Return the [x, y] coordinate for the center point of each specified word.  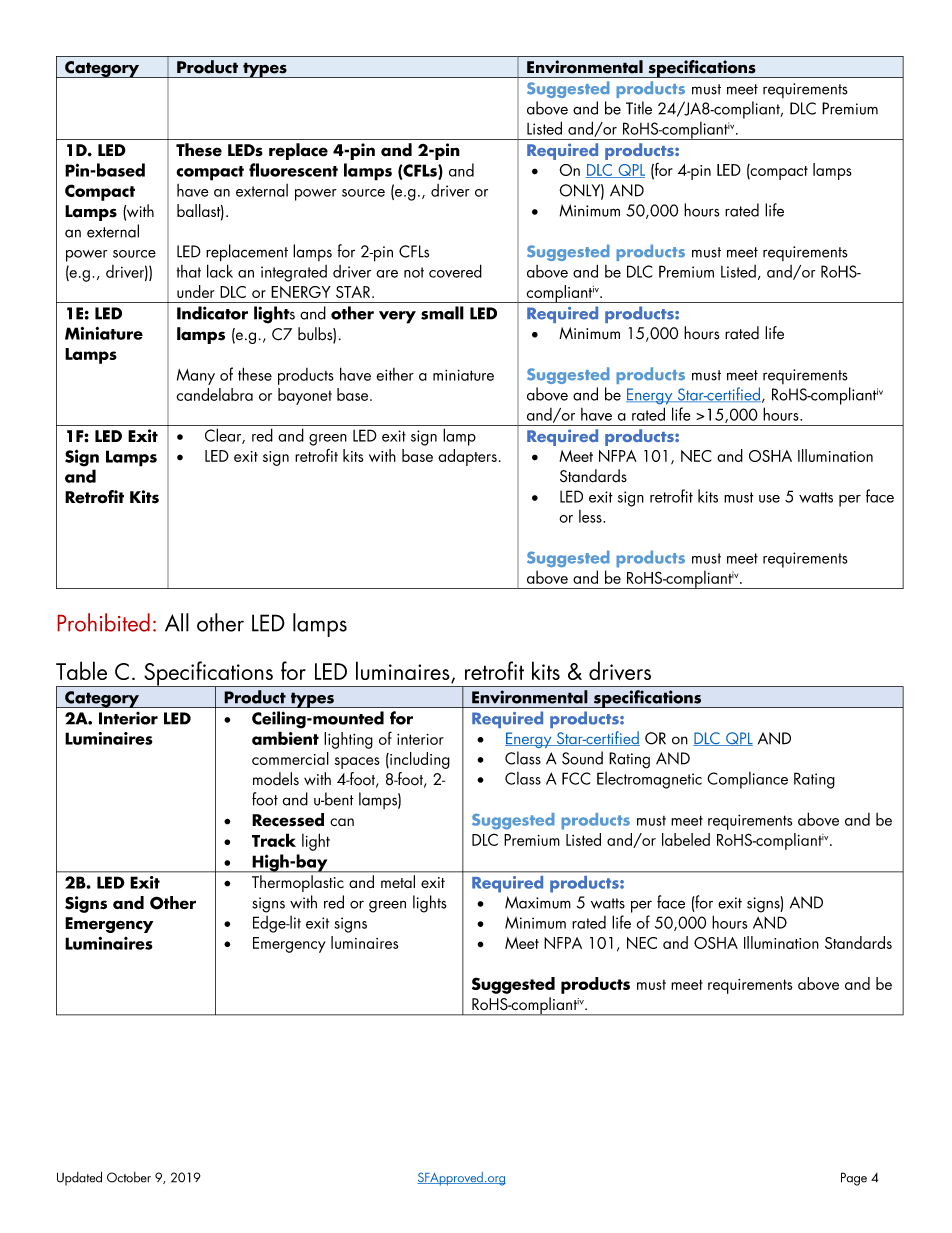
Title [639, 108]
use [769, 499]
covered [455, 271]
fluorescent [293, 170]
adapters [467, 457]
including [419, 760]
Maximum [538, 902]
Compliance [747, 780]
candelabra [215, 394]
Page [854, 1179]
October [129, 1177]
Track [274, 840]
